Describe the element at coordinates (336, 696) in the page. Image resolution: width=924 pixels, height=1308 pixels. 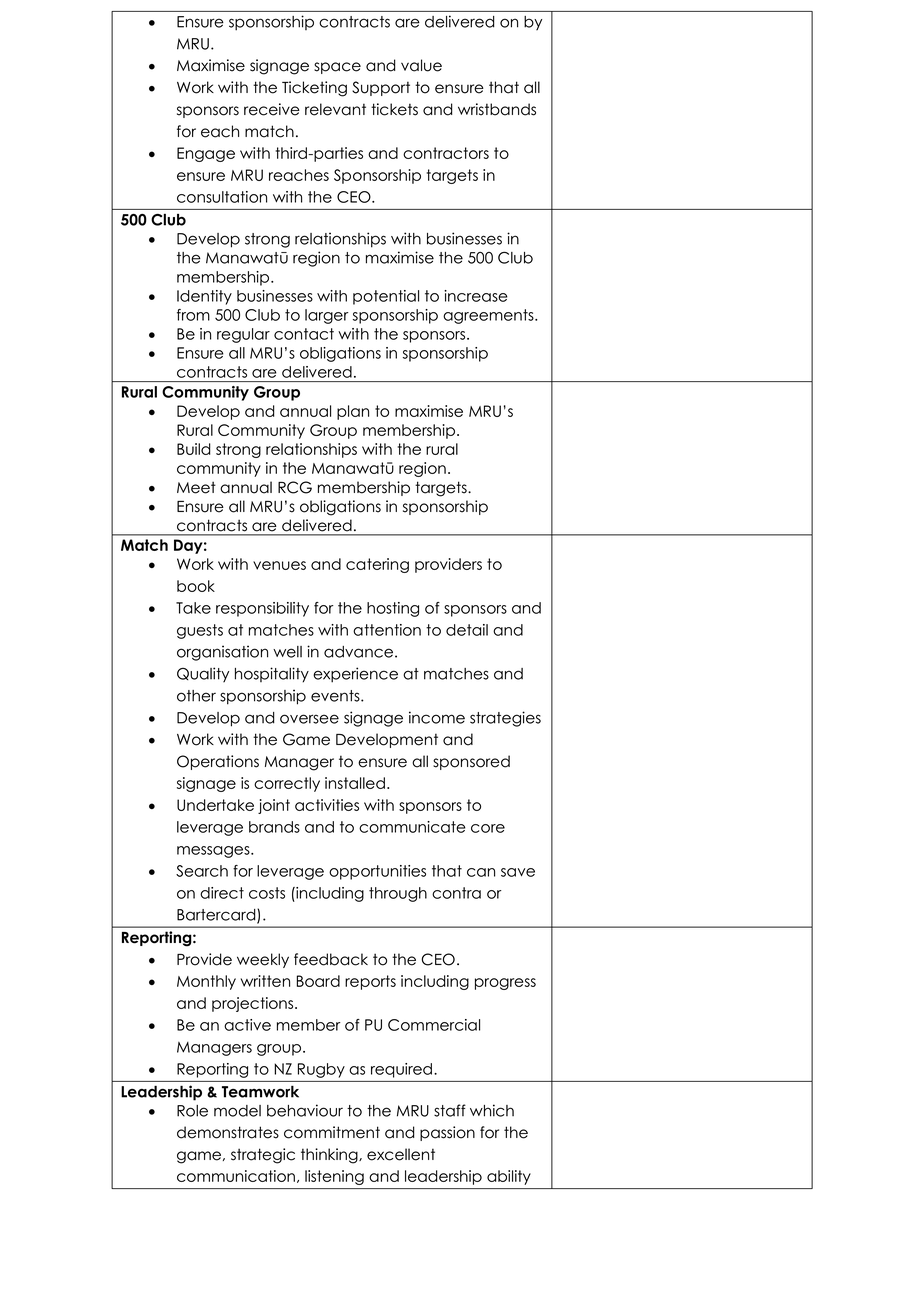
I see `events` at that location.
